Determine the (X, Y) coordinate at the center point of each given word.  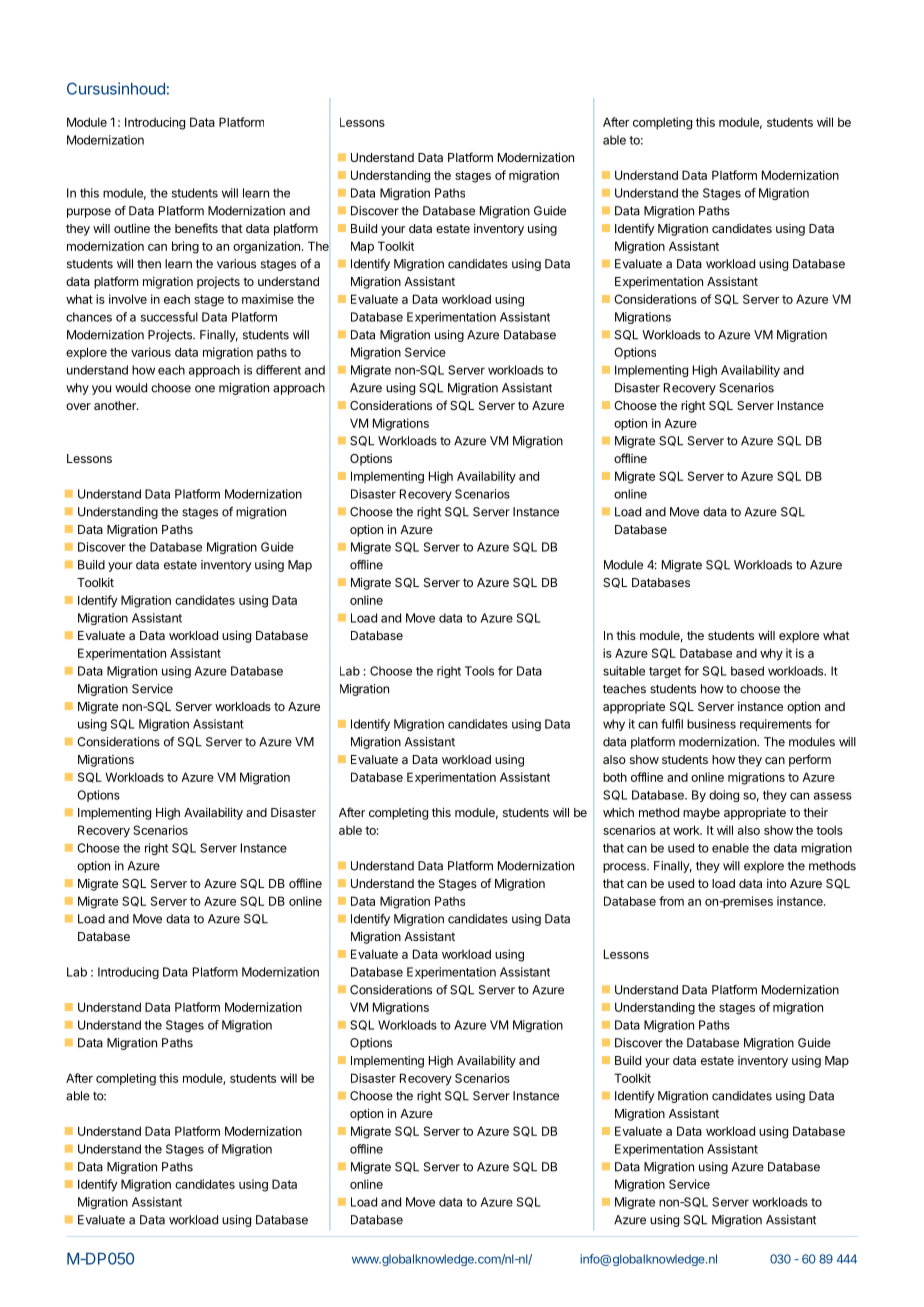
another (116, 405)
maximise (268, 299)
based (747, 671)
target (665, 672)
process (625, 868)
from (671, 901)
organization (266, 247)
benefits (196, 228)
